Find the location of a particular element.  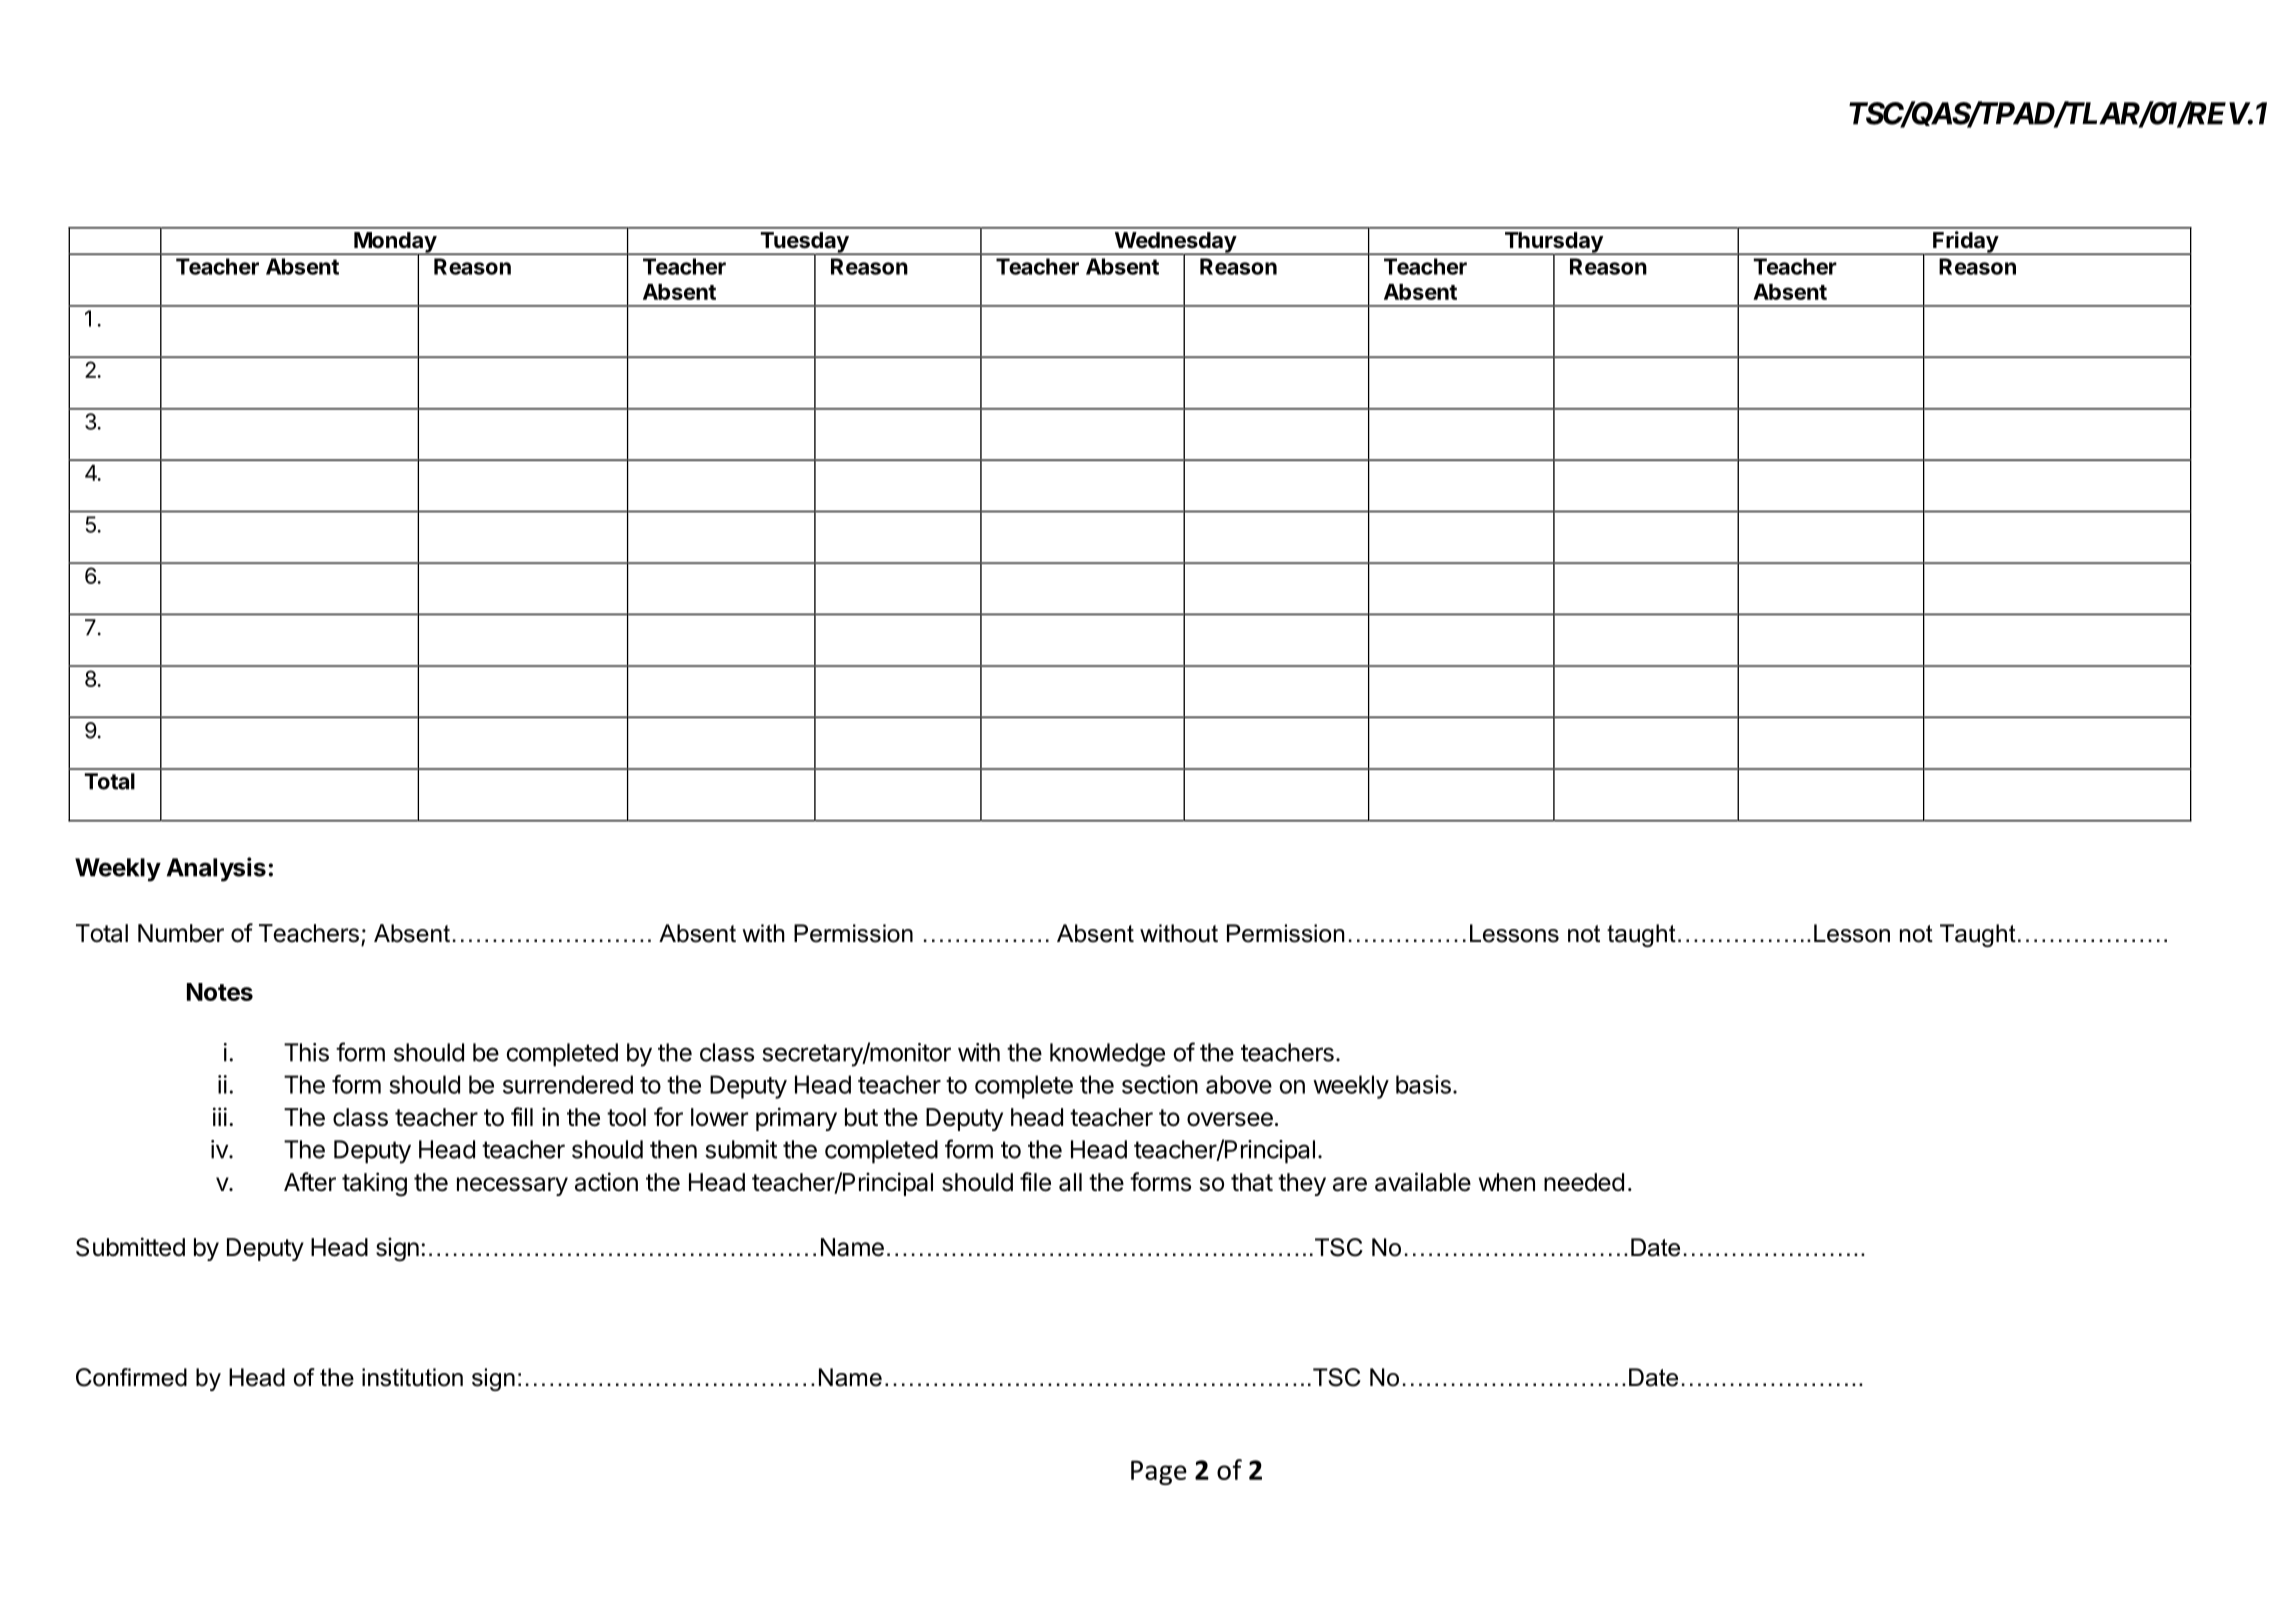

Number is located at coordinates (181, 933).
